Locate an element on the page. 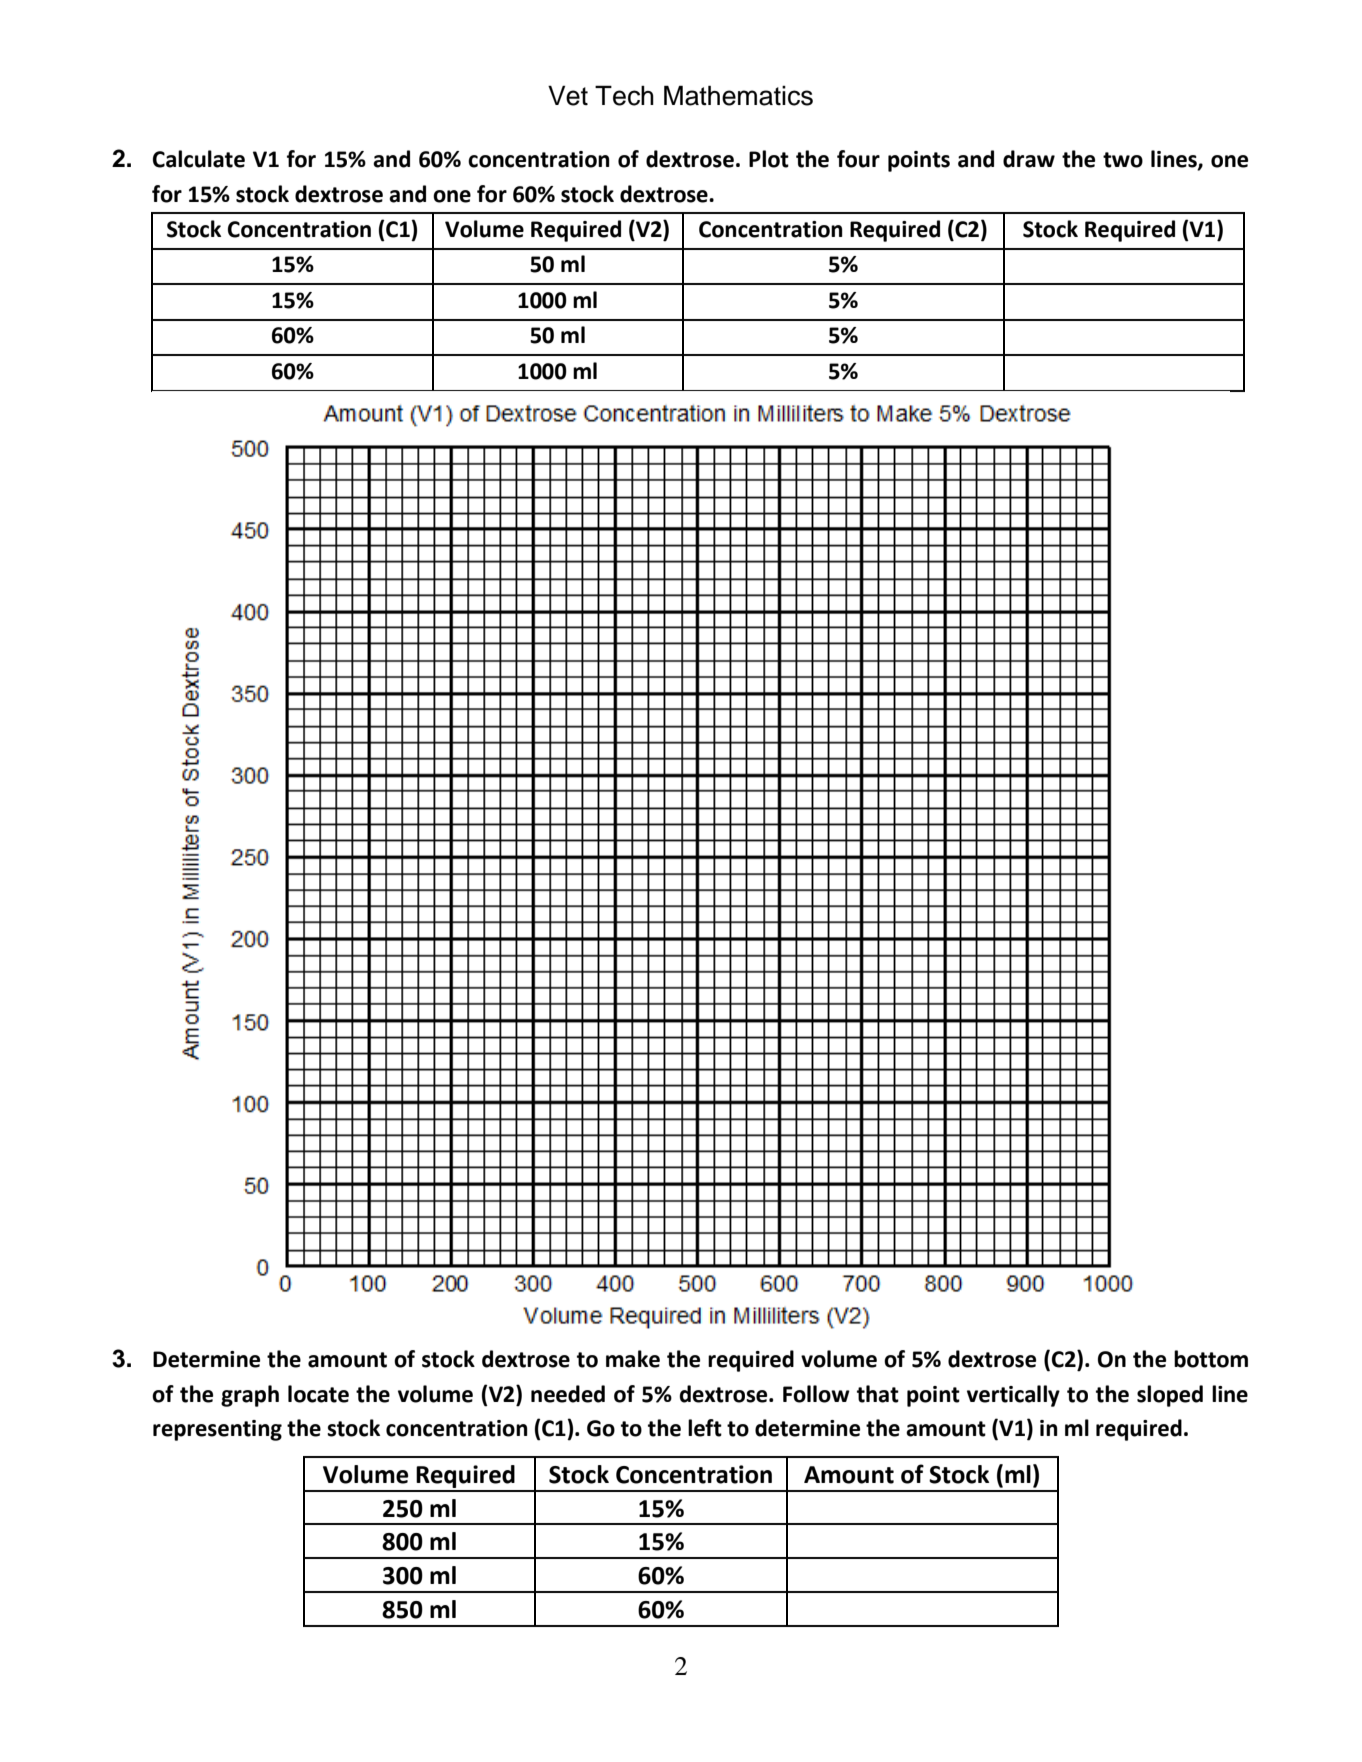  Plot is located at coordinates (769, 159).
